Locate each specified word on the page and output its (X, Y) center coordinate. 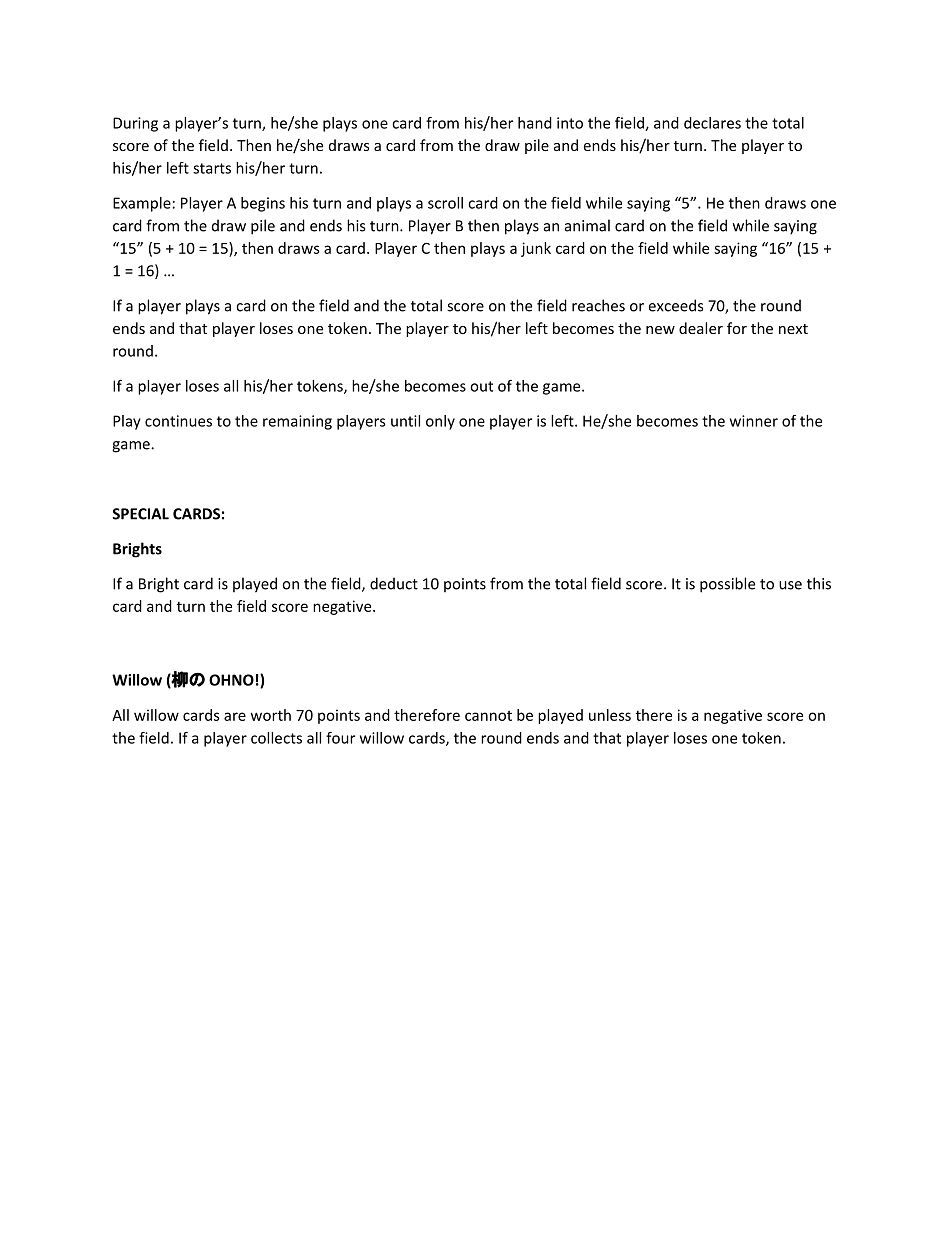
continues (178, 421)
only (440, 422)
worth (271, 715)
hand (535, 123)
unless (610, 715)
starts (212, 168)
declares (712, 123)
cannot (488, 716)
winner (754, 421)
